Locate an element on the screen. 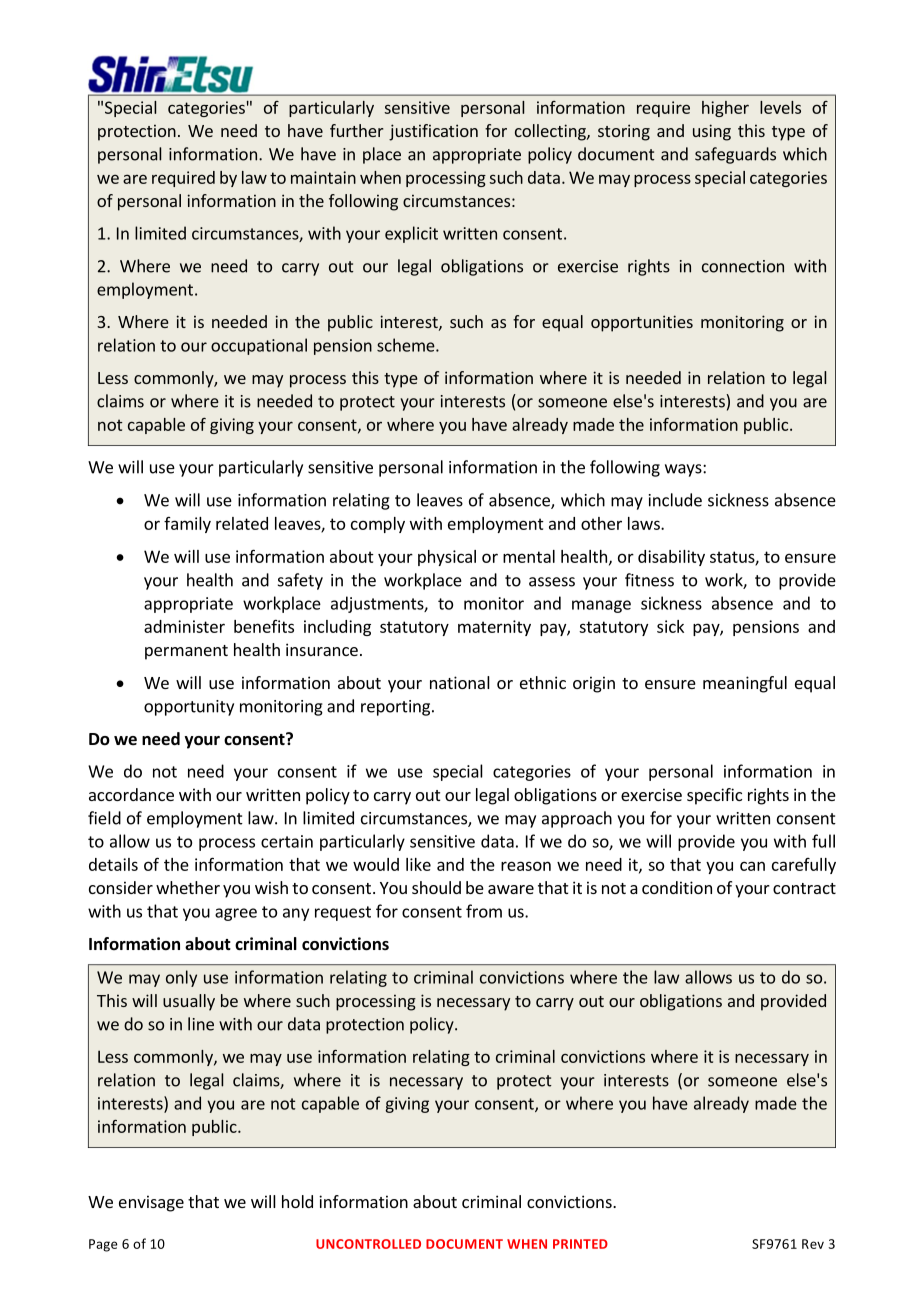  UNCONTROLLED is located at coordinates (368, 1244).
